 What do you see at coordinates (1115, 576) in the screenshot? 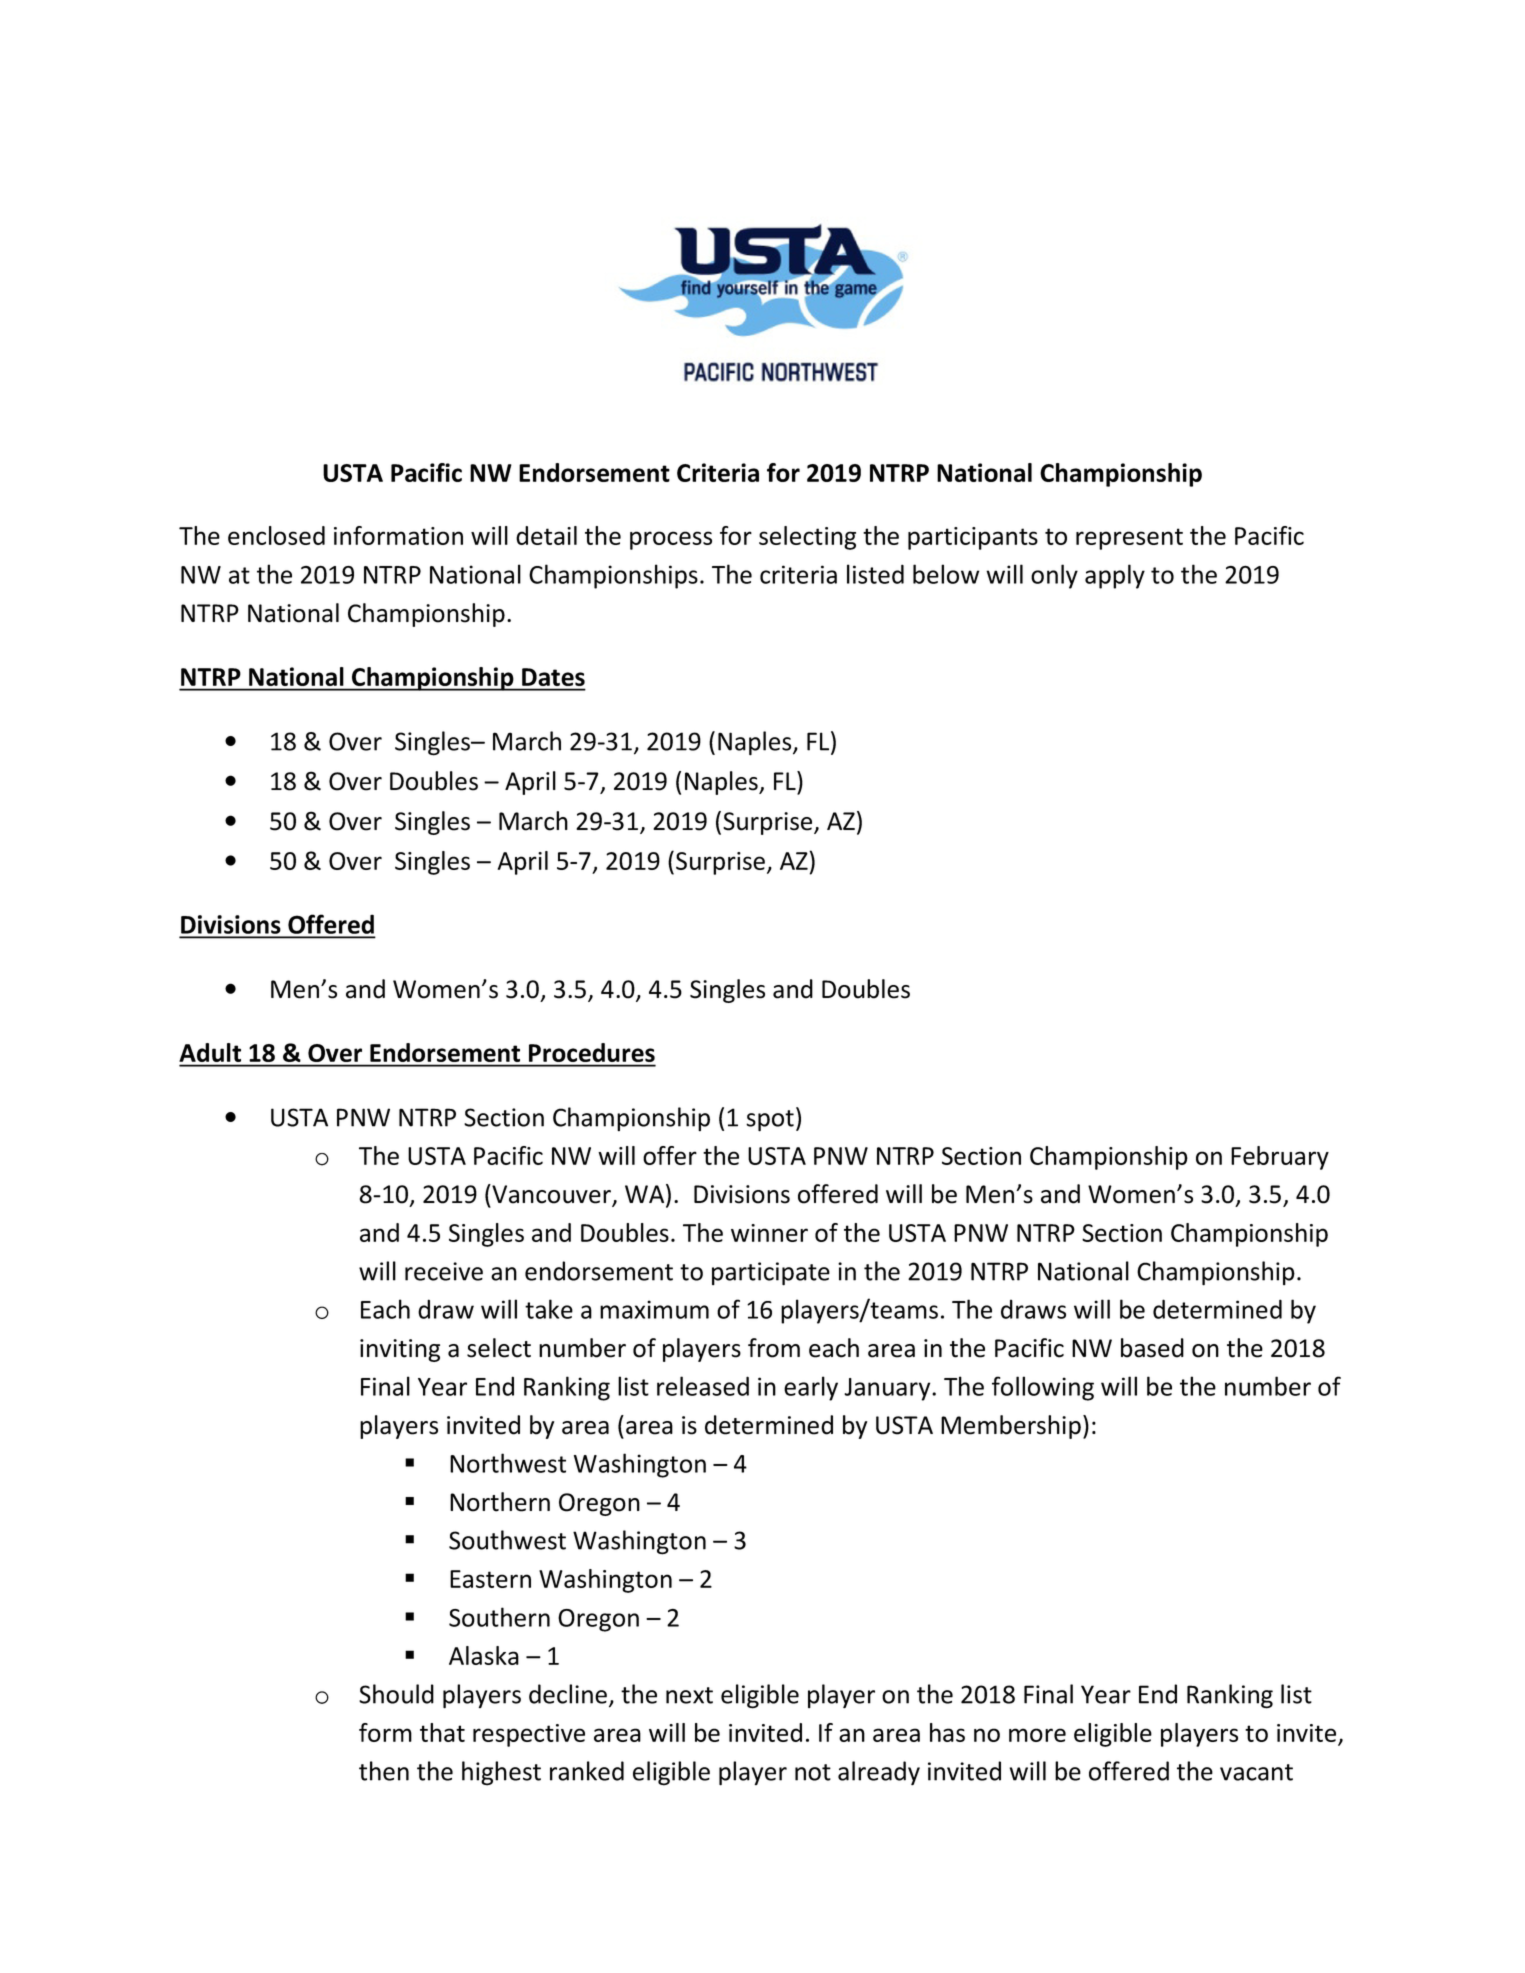
I see `apply` at bounding box center [1115, 576].
